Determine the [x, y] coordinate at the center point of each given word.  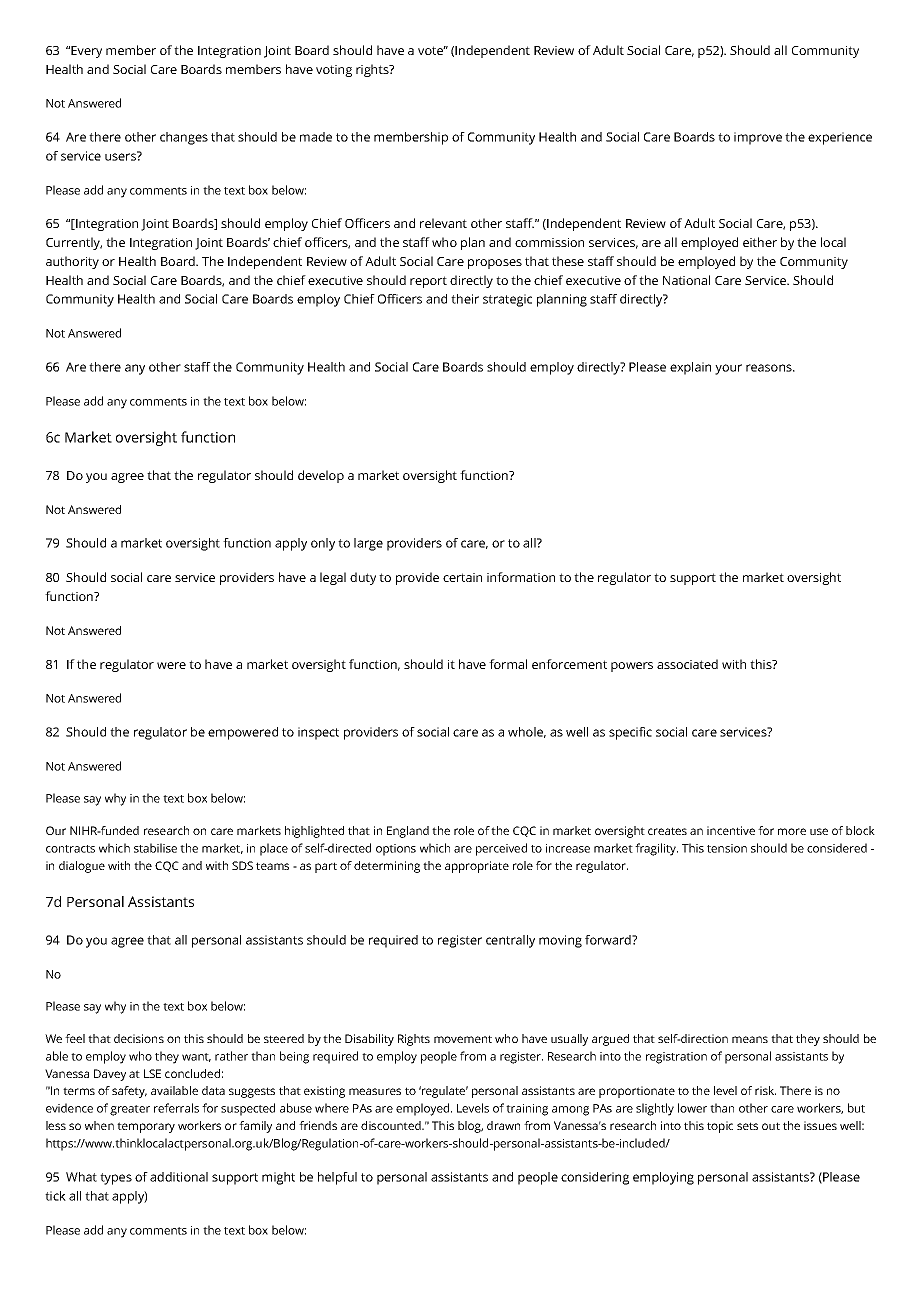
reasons [769, 368]
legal [333, 578]
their [465, 299]
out [771, 1126]
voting [334, 71]
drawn [503, 1125]
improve [758, 138]
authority [72, 262]
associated [687, 664]
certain [462, 577]
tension [727, 848]
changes [184, 138]
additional [179, 1177]
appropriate [477, 867]
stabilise [155, 848]
